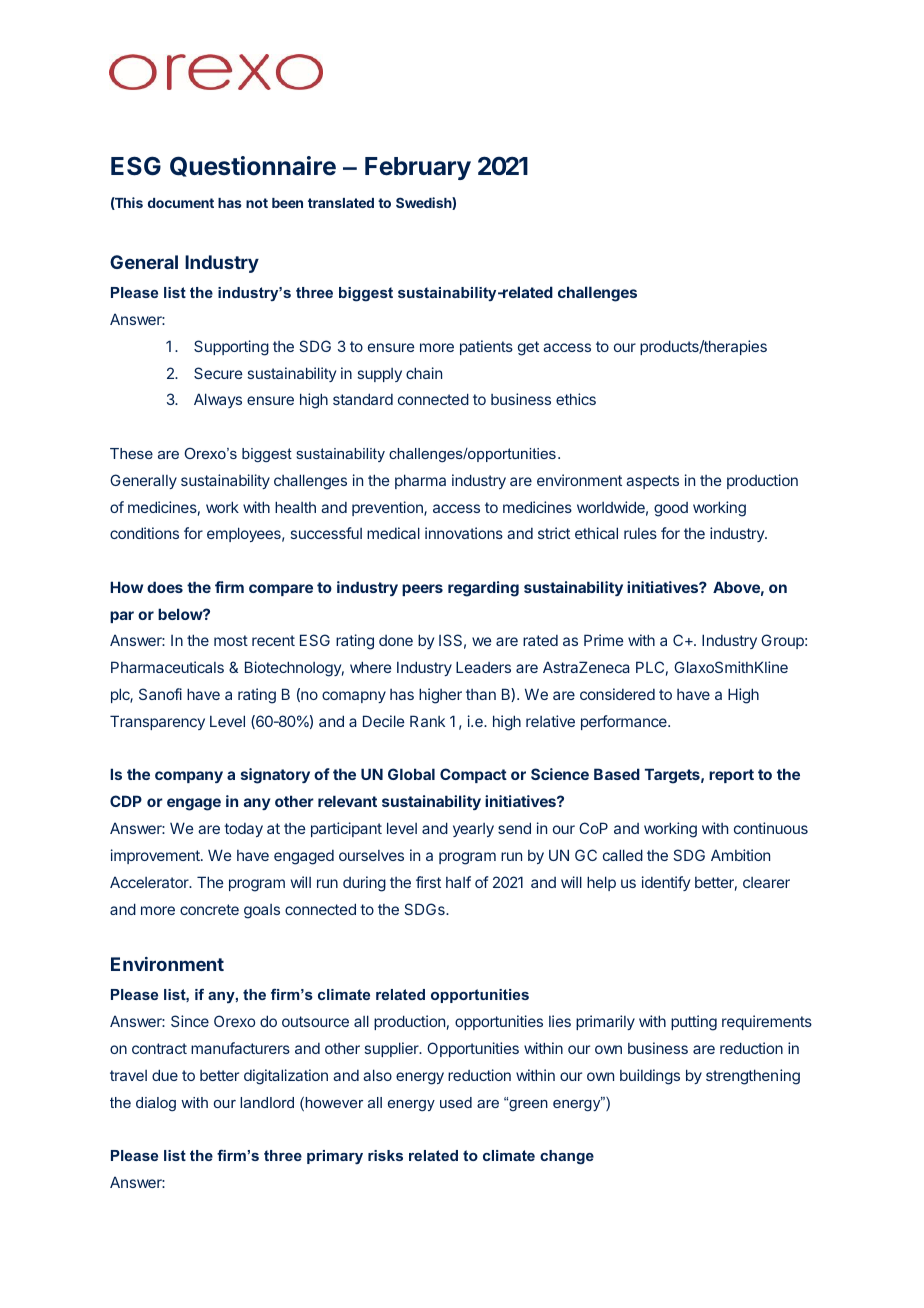  What do you see at coordinates (181, 203) in the page?
I see `document` at bounding box center [181, 203].
